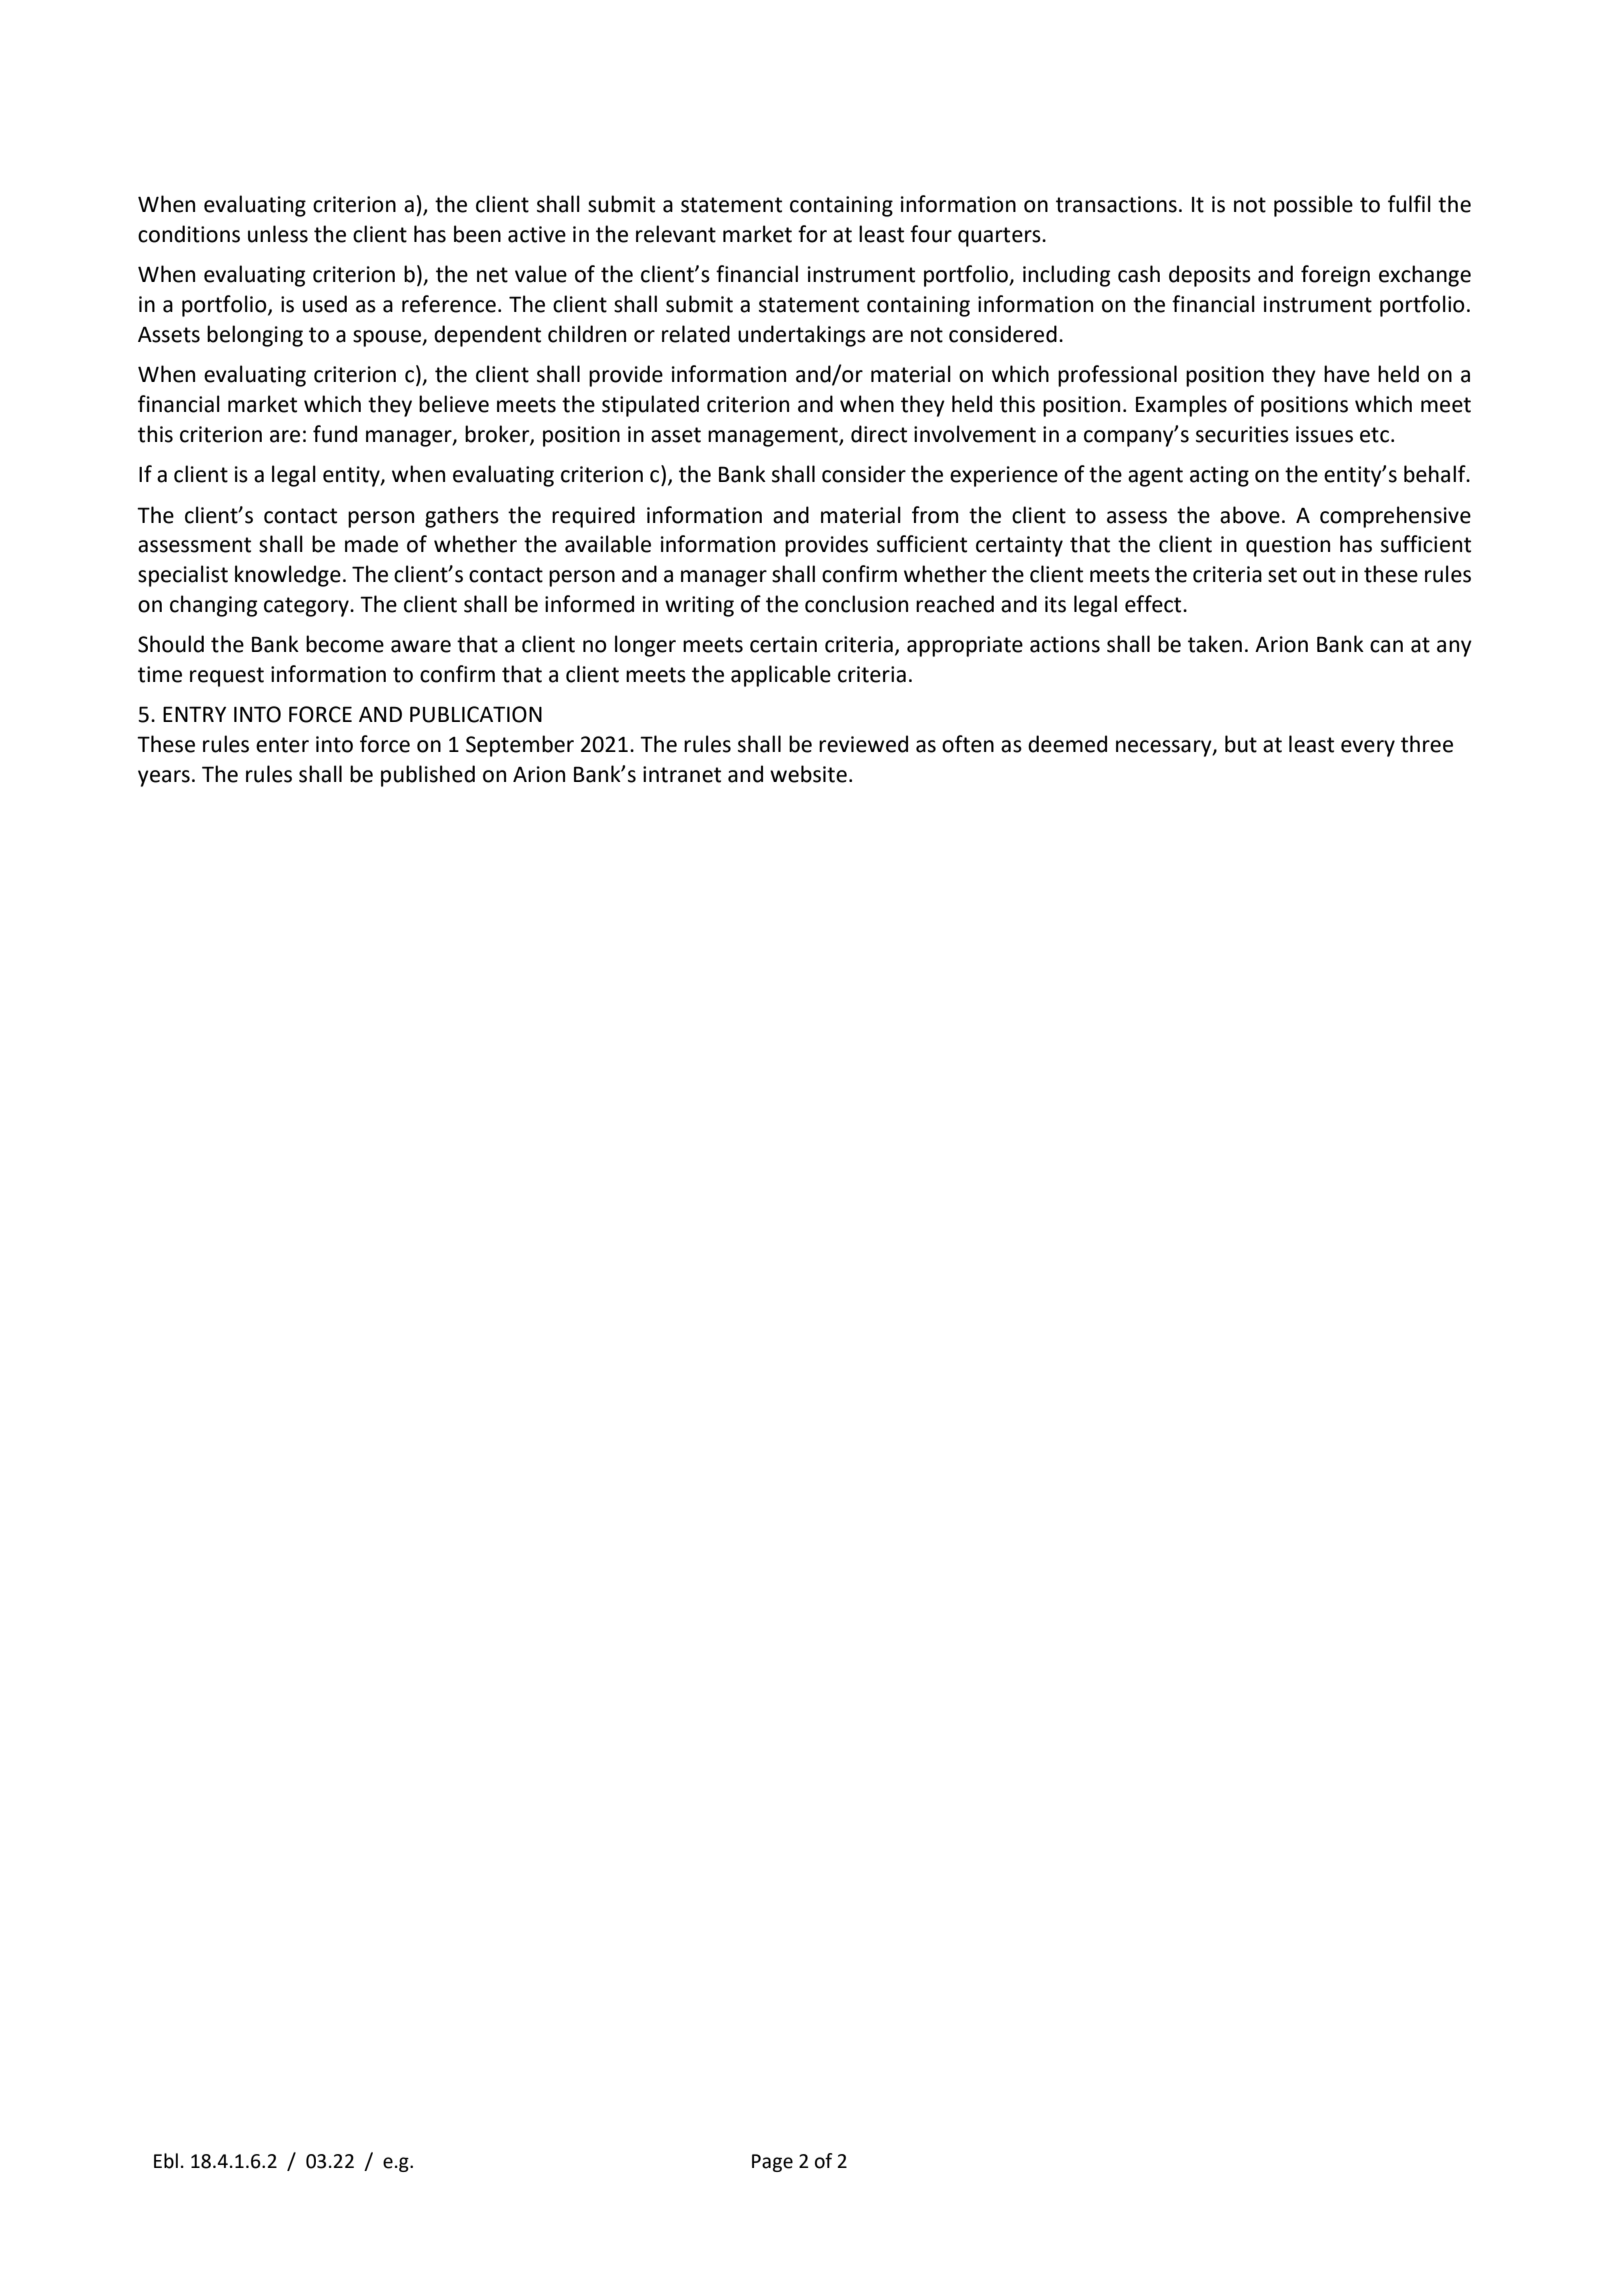  I want to click on undertakings, so click(802, 336).
